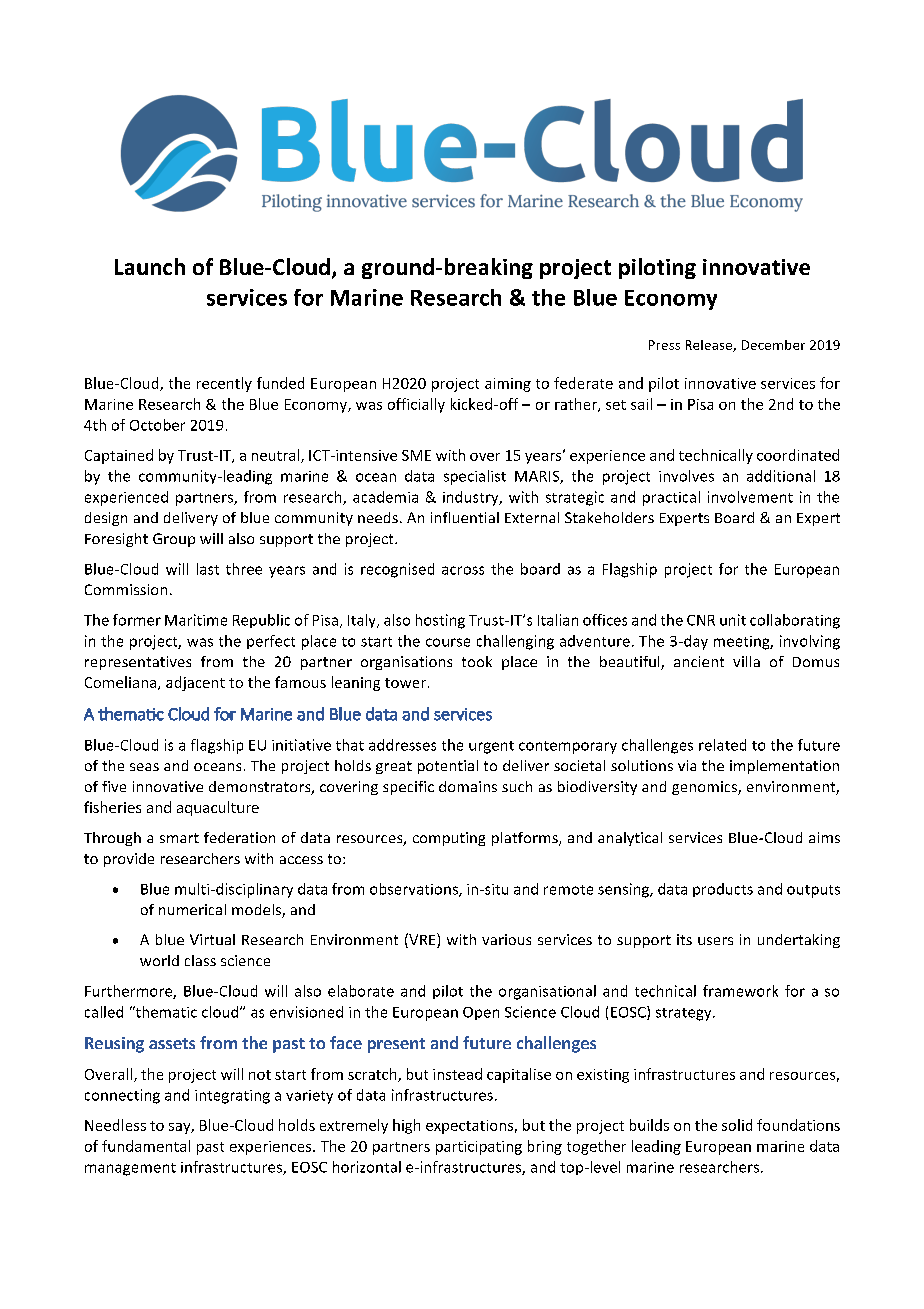 This page has height=1309, width=924. What do you see at coordinates (508, 385) in the page?
I see `aiming` at bounding box center [508, 385].
